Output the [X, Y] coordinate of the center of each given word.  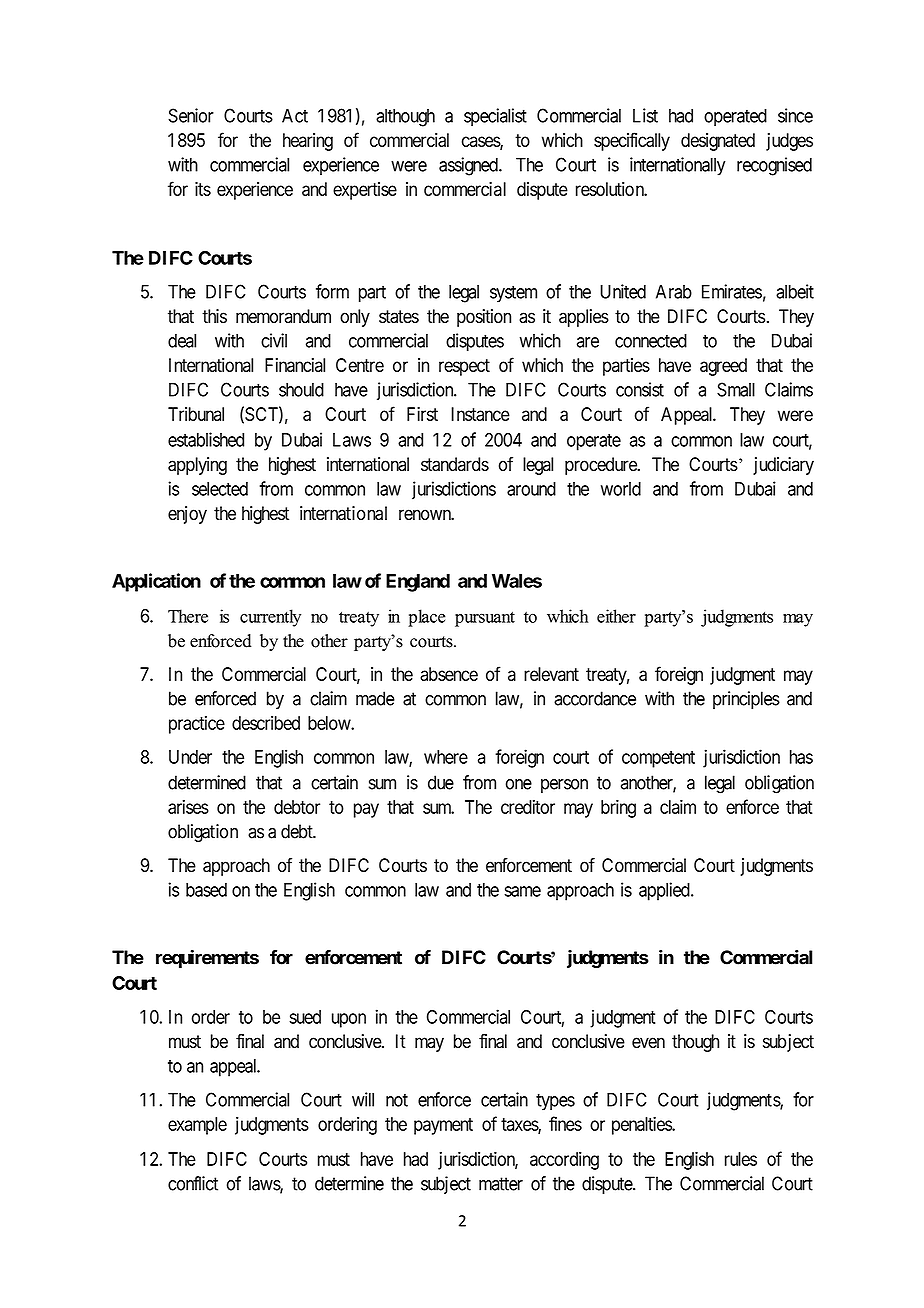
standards [455, 464]
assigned [469, 166]
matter [501, 1184]
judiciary [783, 466]
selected [220, 489]
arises [188, 807]
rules [741, 1159]
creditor [528, 807]
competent [658, 759]
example [197, 1126]
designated [718, 142]
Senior [191, 115]
